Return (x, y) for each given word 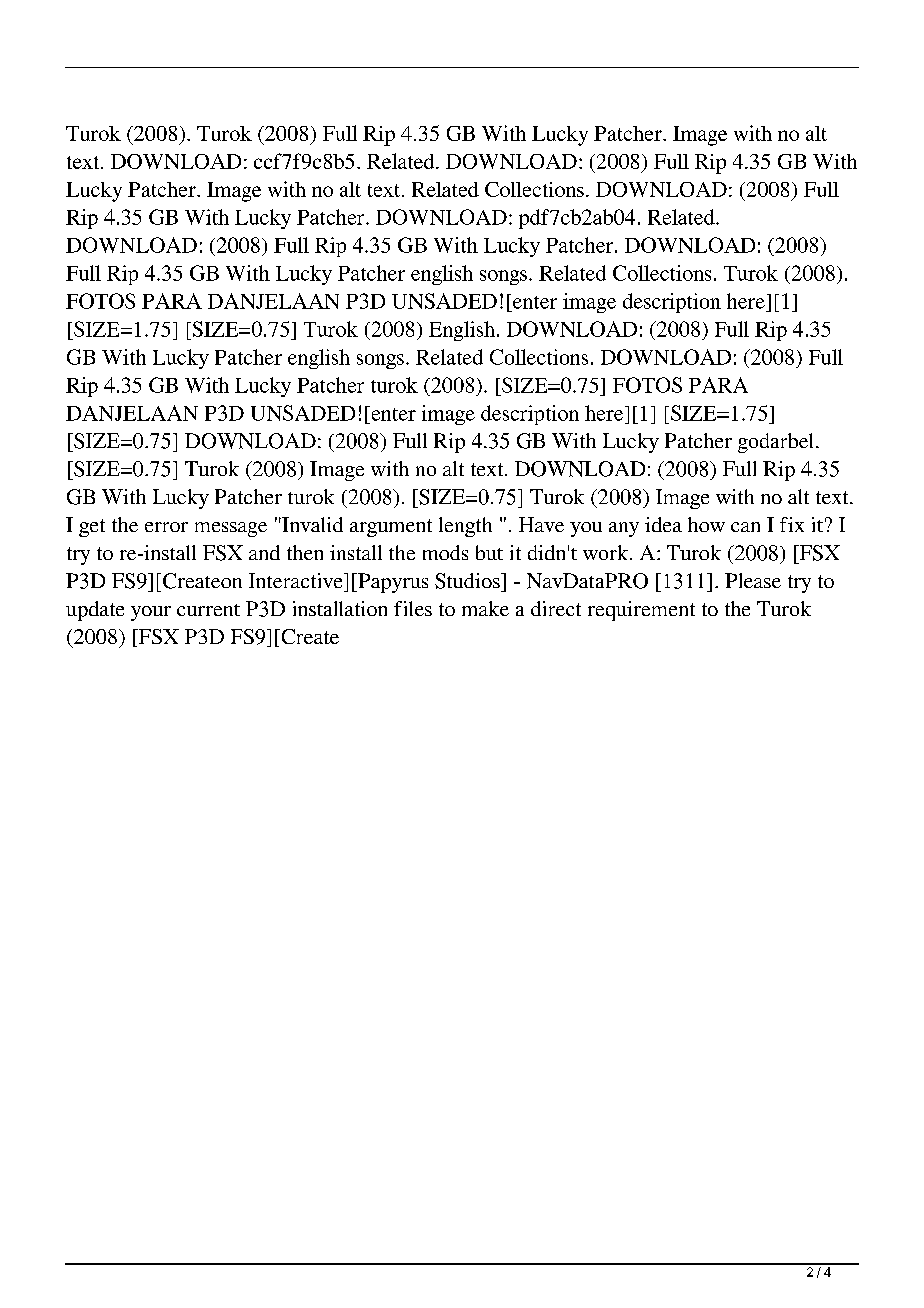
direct (556, 608)
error (166, 527)
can (745, 527)
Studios (468, 581)
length (465, 527)
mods (445, 552)
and (264, 552)
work (607, 552)
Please (753, 580)
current (208, 610)
